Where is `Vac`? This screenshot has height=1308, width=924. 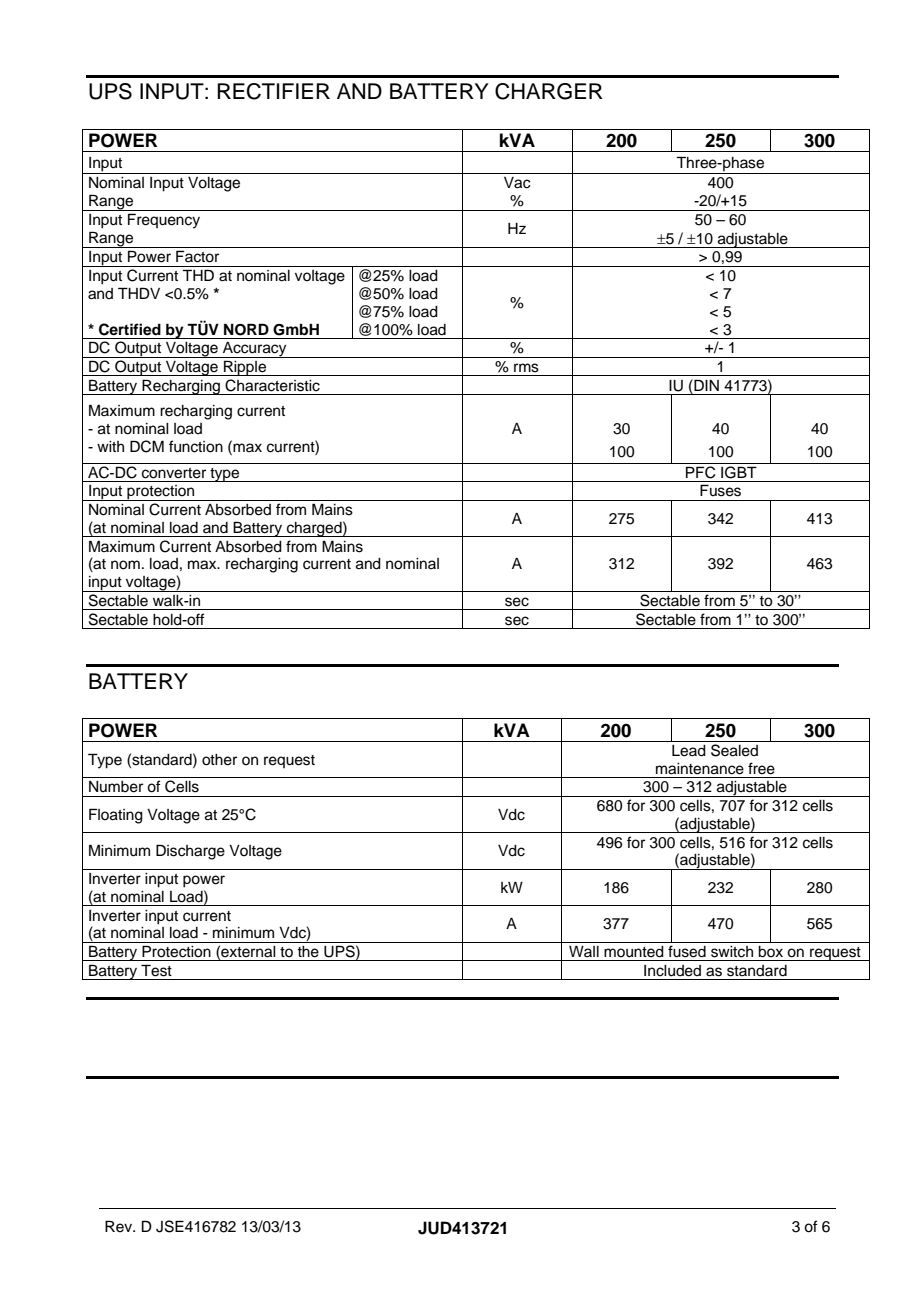 Vac is located at coordinates (517, 183).
